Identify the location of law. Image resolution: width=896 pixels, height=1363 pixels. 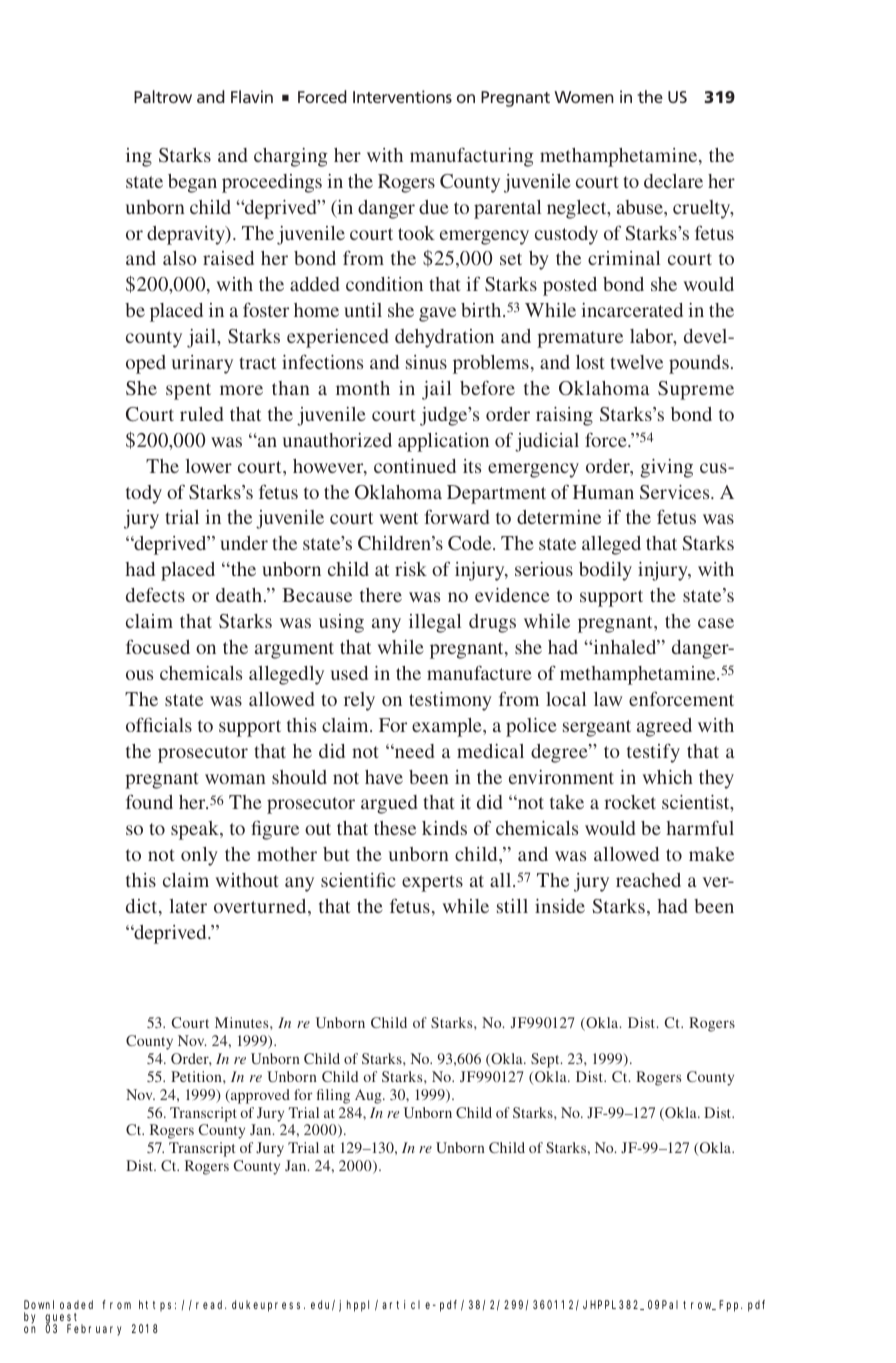
(608, 699).
